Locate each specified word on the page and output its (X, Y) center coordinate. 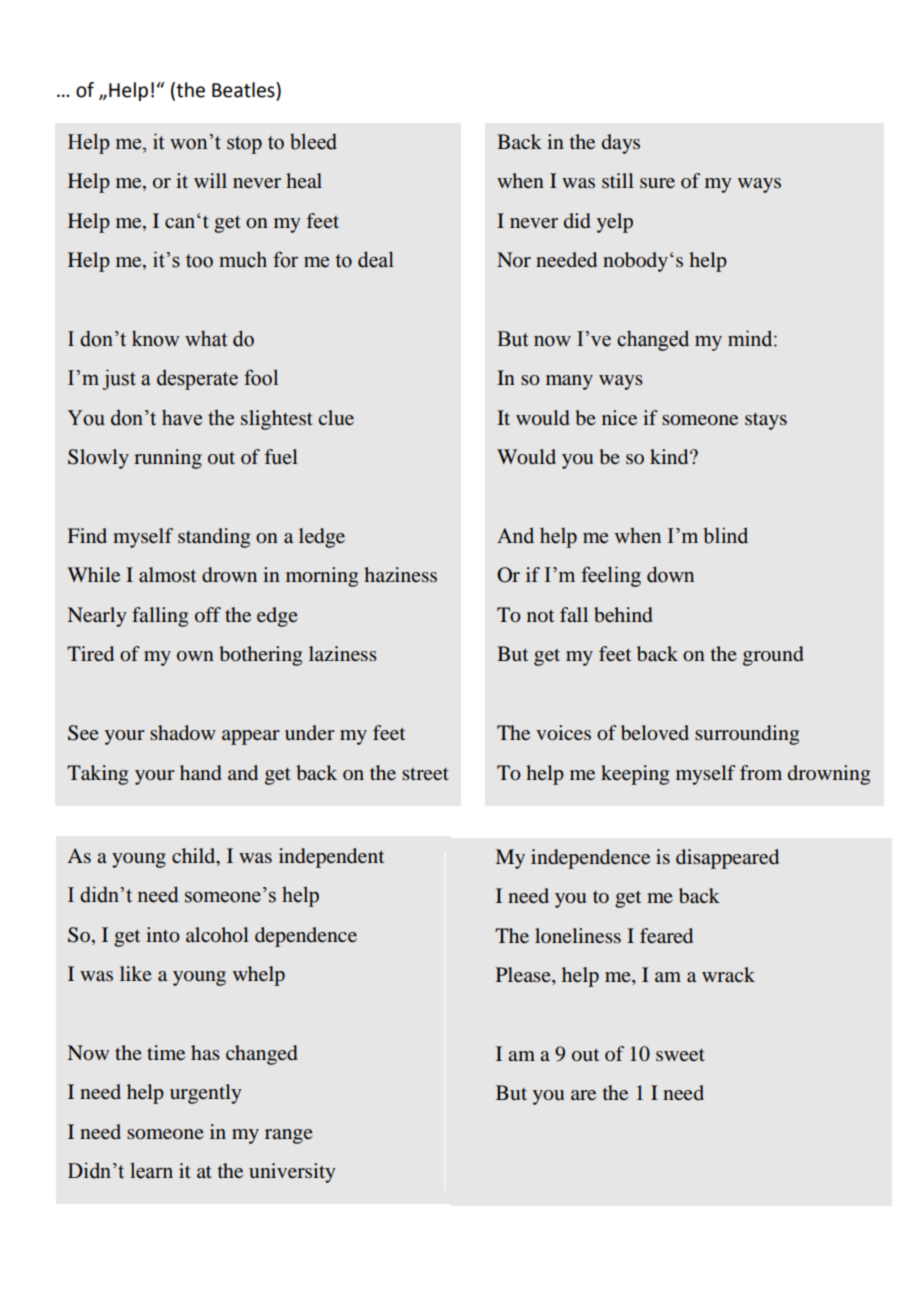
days (621, 144)
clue (336, 417)
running (168, 459)
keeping (635, 775)
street (425, 774)
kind (670, 456)
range (289, 1136)
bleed (313, 141)
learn (151, 1170)
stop (244, 145)
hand (201, 773)
